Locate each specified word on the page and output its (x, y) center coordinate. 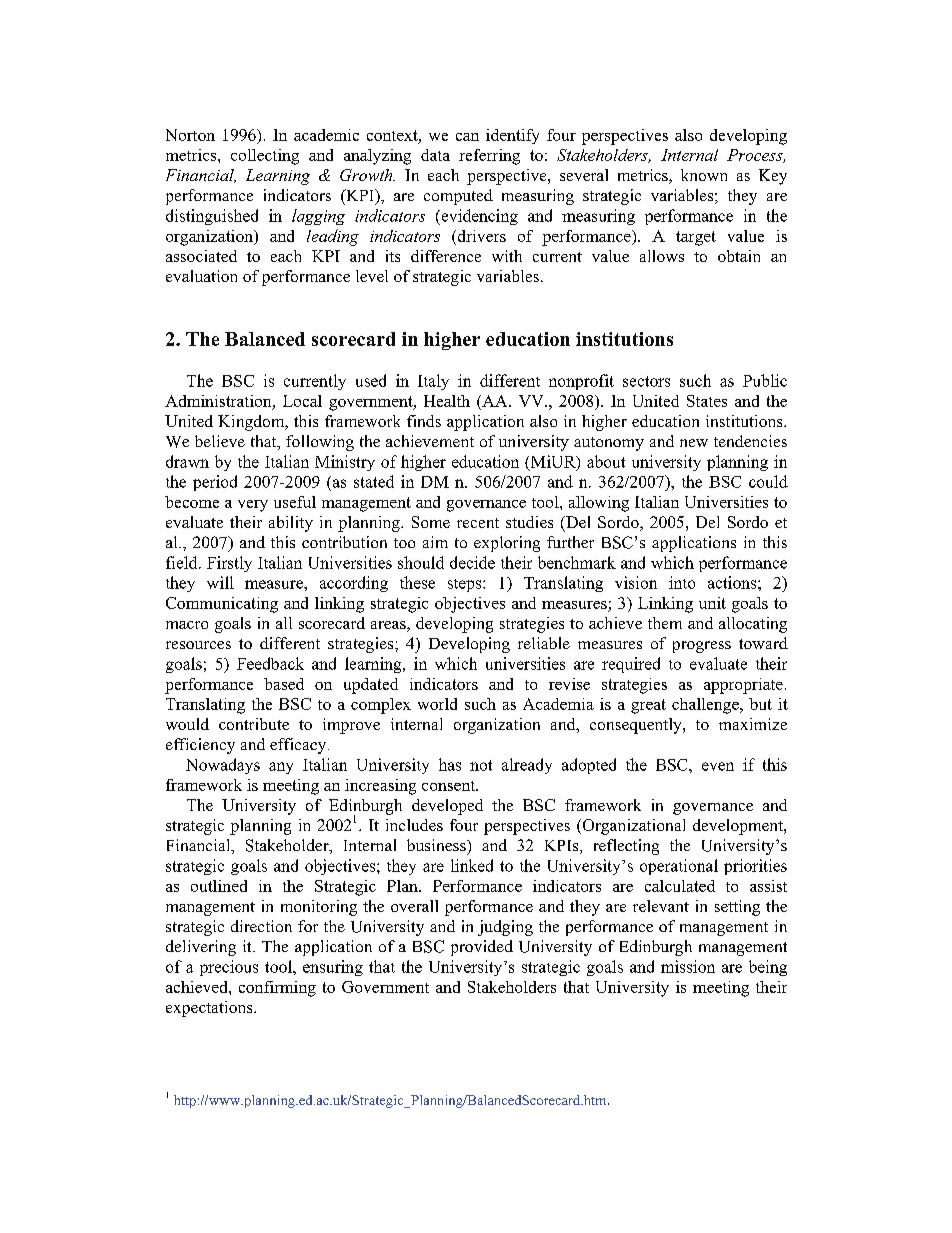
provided (482, 948)
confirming (277, 989)
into (682, 582)
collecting (265, 157)
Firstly (229, 564)
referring (489, 157)
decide (472, 562)
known (704, 175)
